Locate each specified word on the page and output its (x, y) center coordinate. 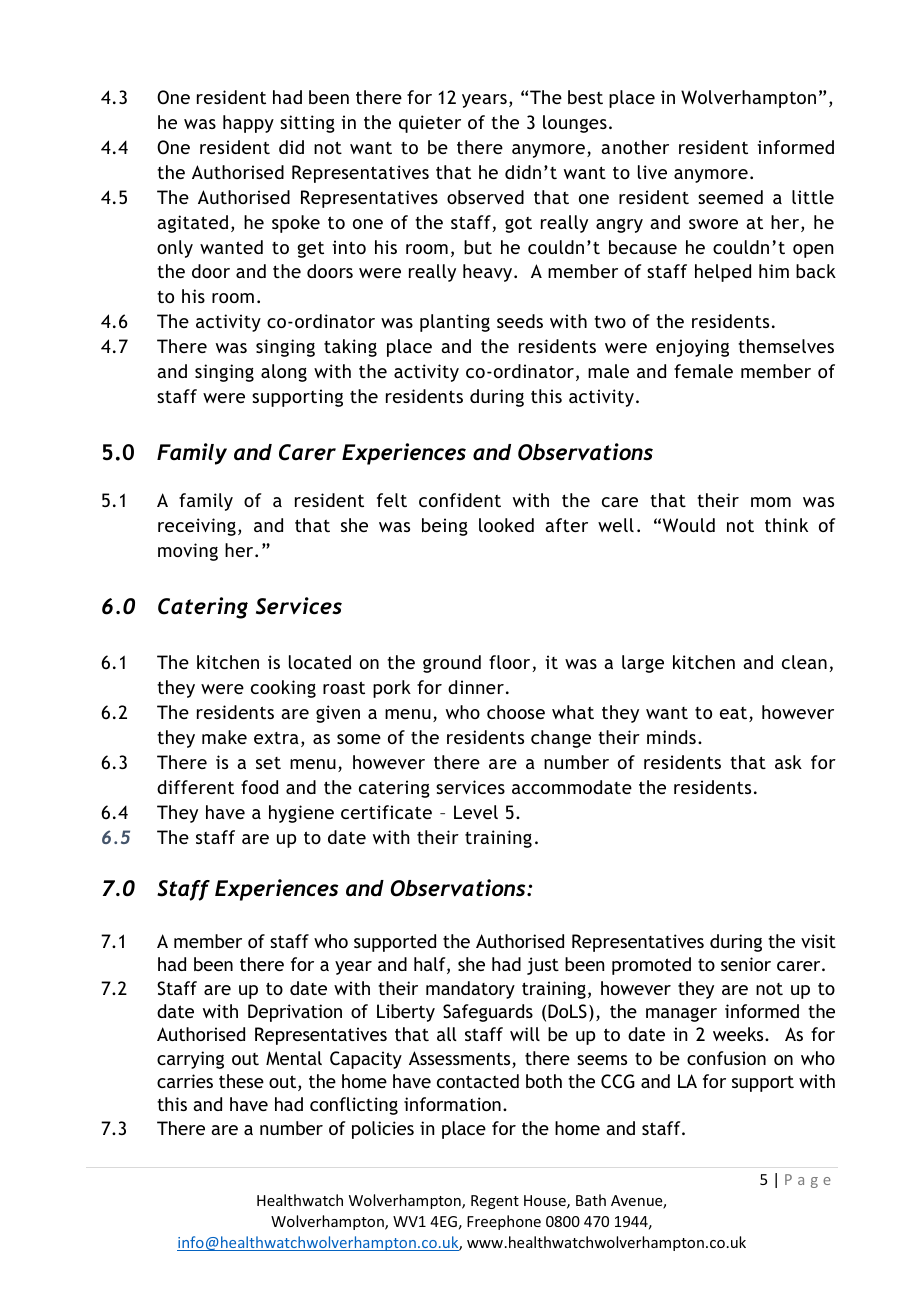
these (241, 1081)
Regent (495, 1202)
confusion (726, 1058)
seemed (730, 197)
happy (248, 124)
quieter (430, 124)
